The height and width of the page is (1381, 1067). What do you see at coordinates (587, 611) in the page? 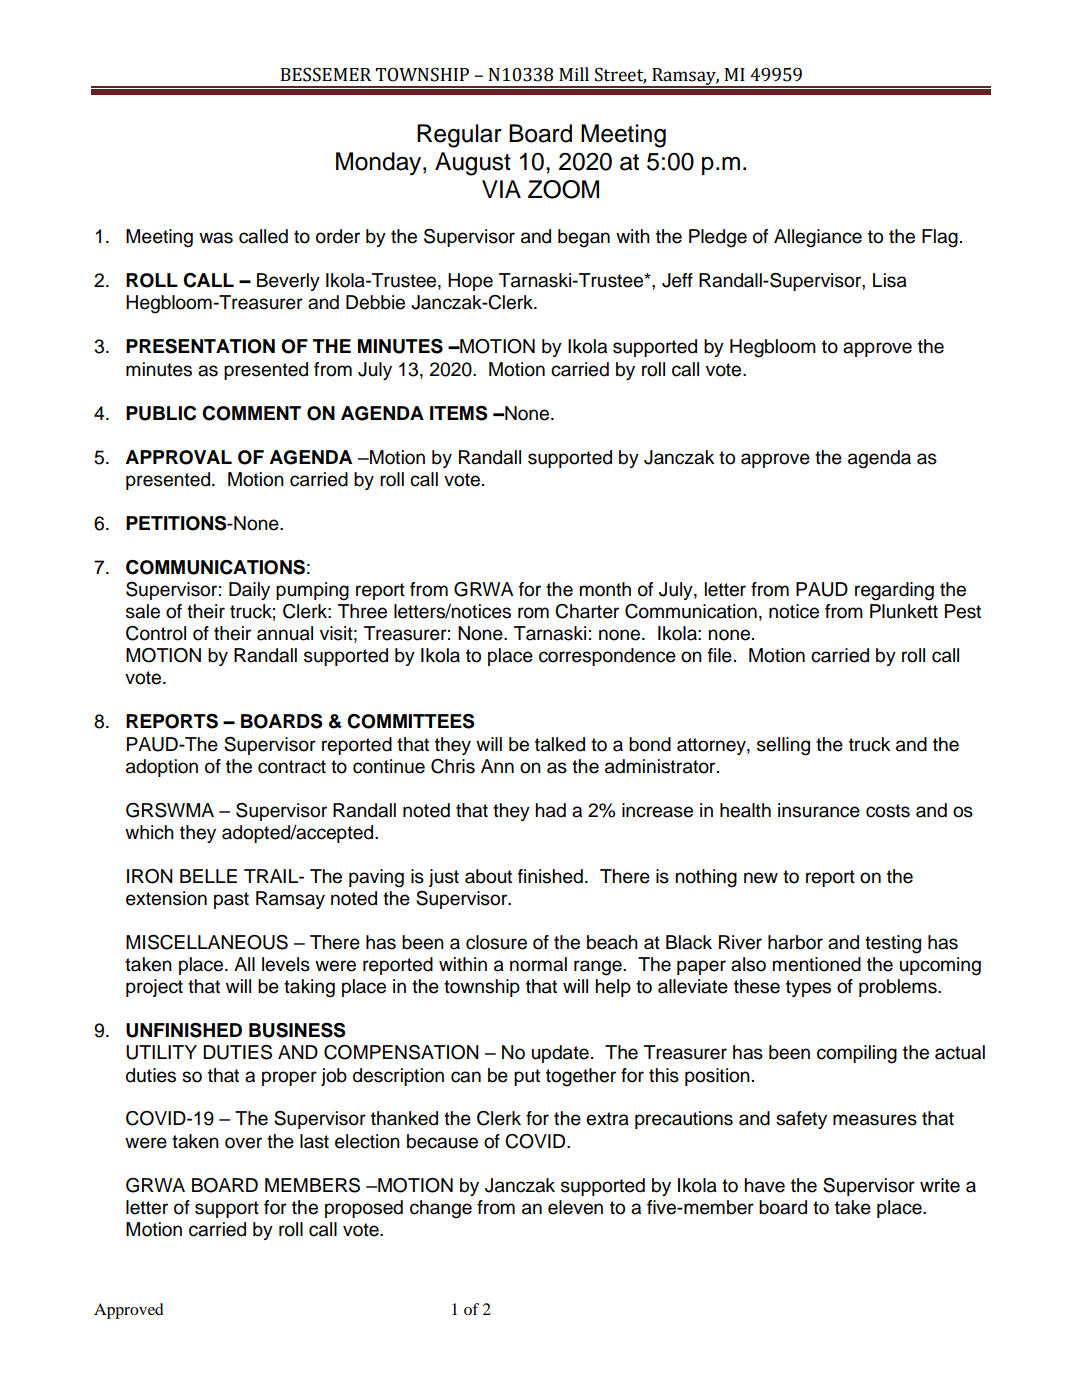
I see `Charter` at bounding box center [587, 611].
